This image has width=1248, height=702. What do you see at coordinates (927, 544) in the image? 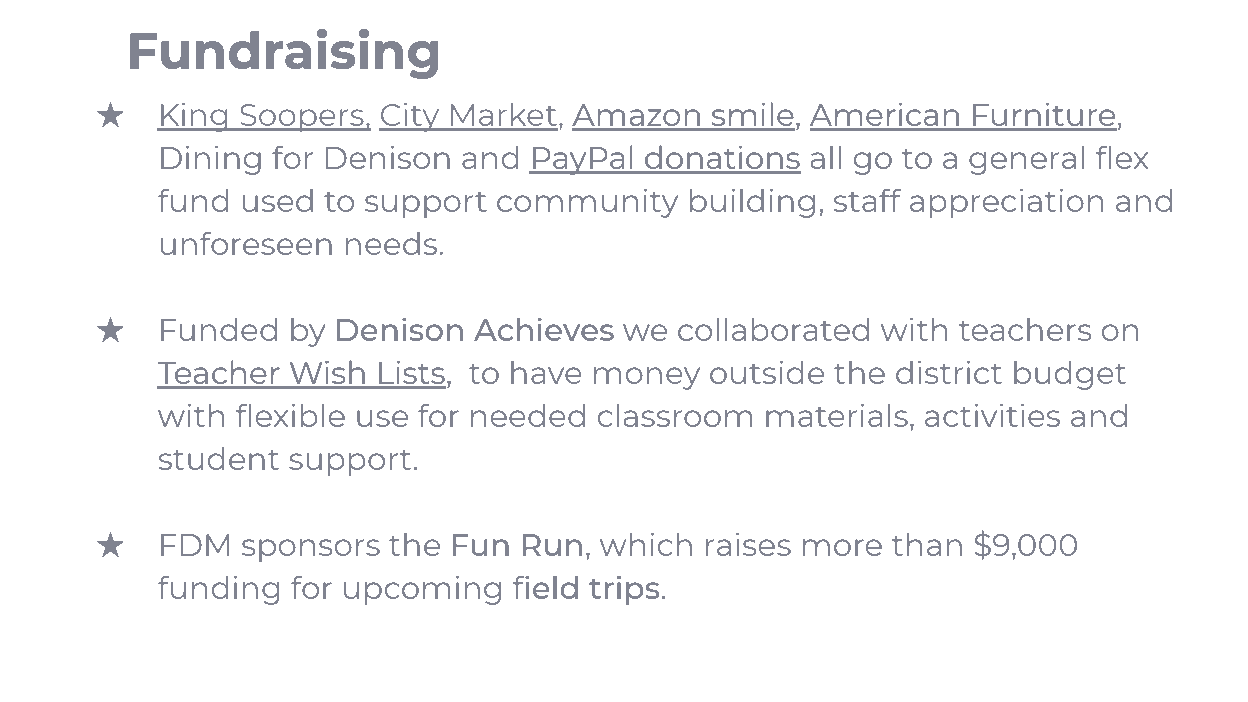
I see `than` at bounding box center [927, 544].
